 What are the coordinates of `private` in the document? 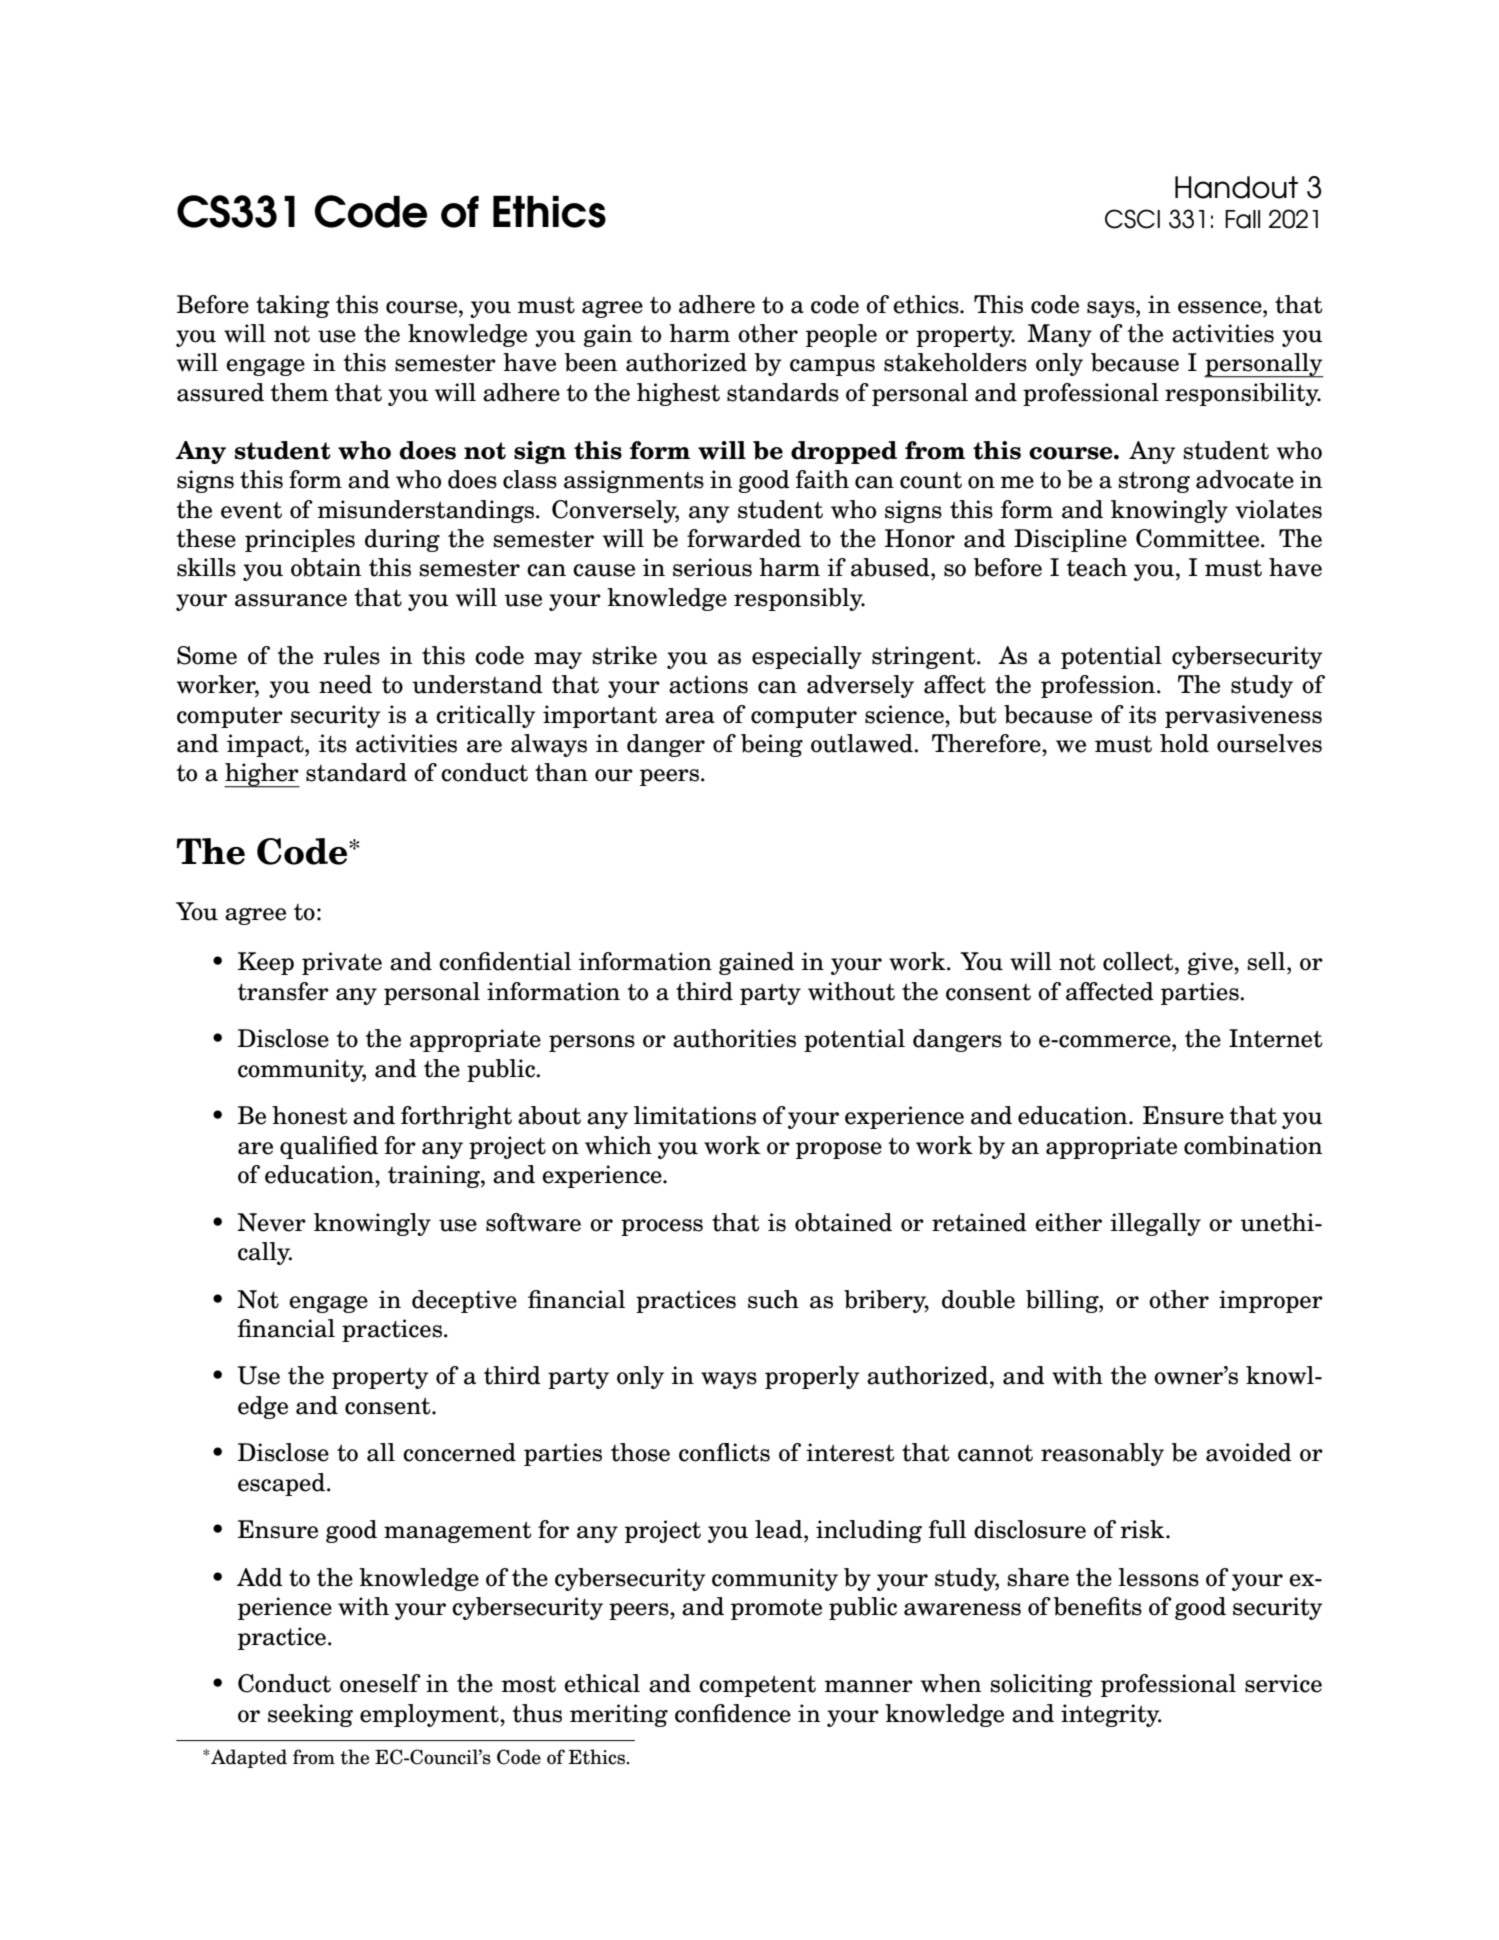 It's located at (342, 963).
